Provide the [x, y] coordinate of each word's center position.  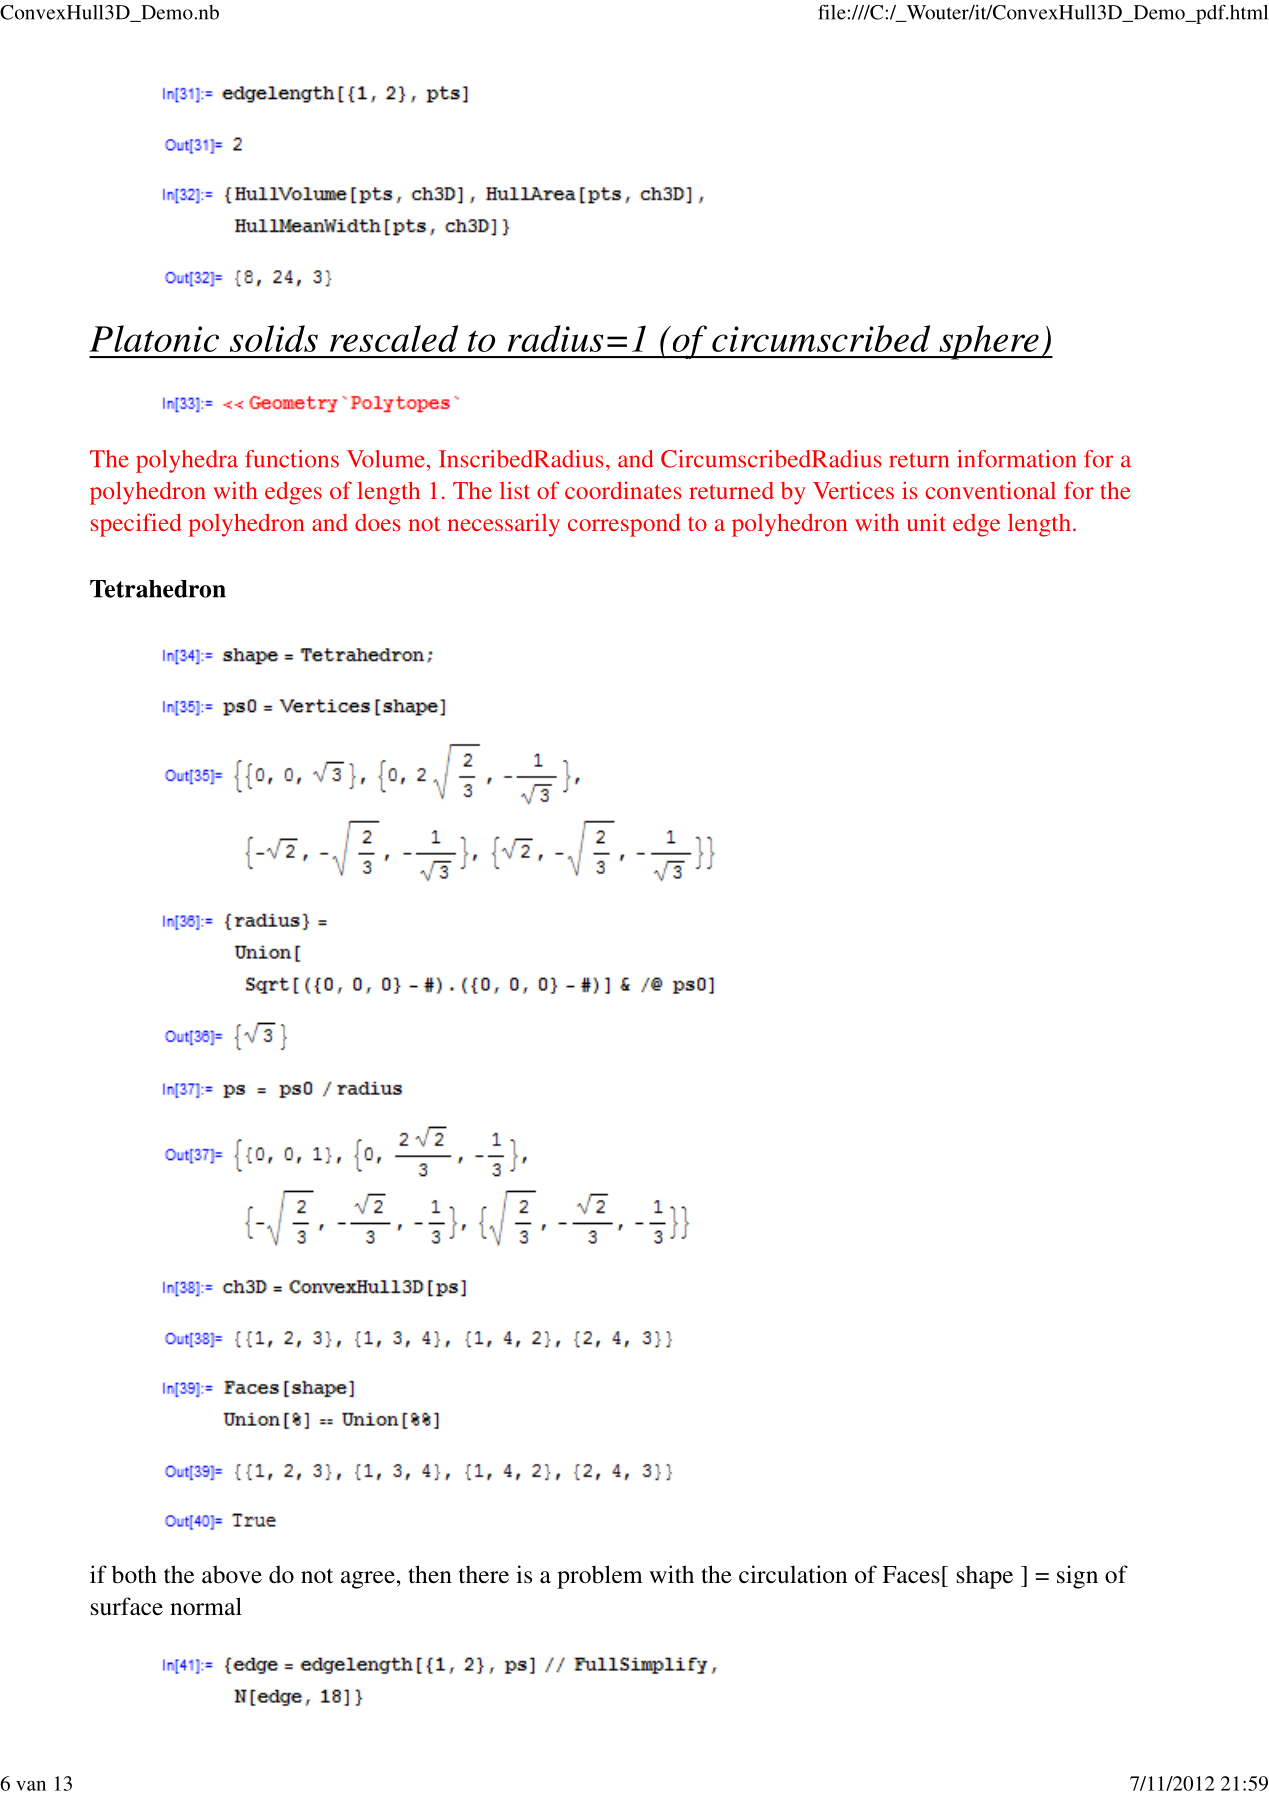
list [515, 490]
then [430, 1574]
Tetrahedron [158, 589]
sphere [989, 342]
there [484, 1574]
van [31, 1785]
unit [926, 522]
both [134, 1574]
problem [600, 1577]
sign [1077, 1577]
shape [985, 1577]
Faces [911, 1575]
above [232, 1574]
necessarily [503, 525]
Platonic [154, 338]
